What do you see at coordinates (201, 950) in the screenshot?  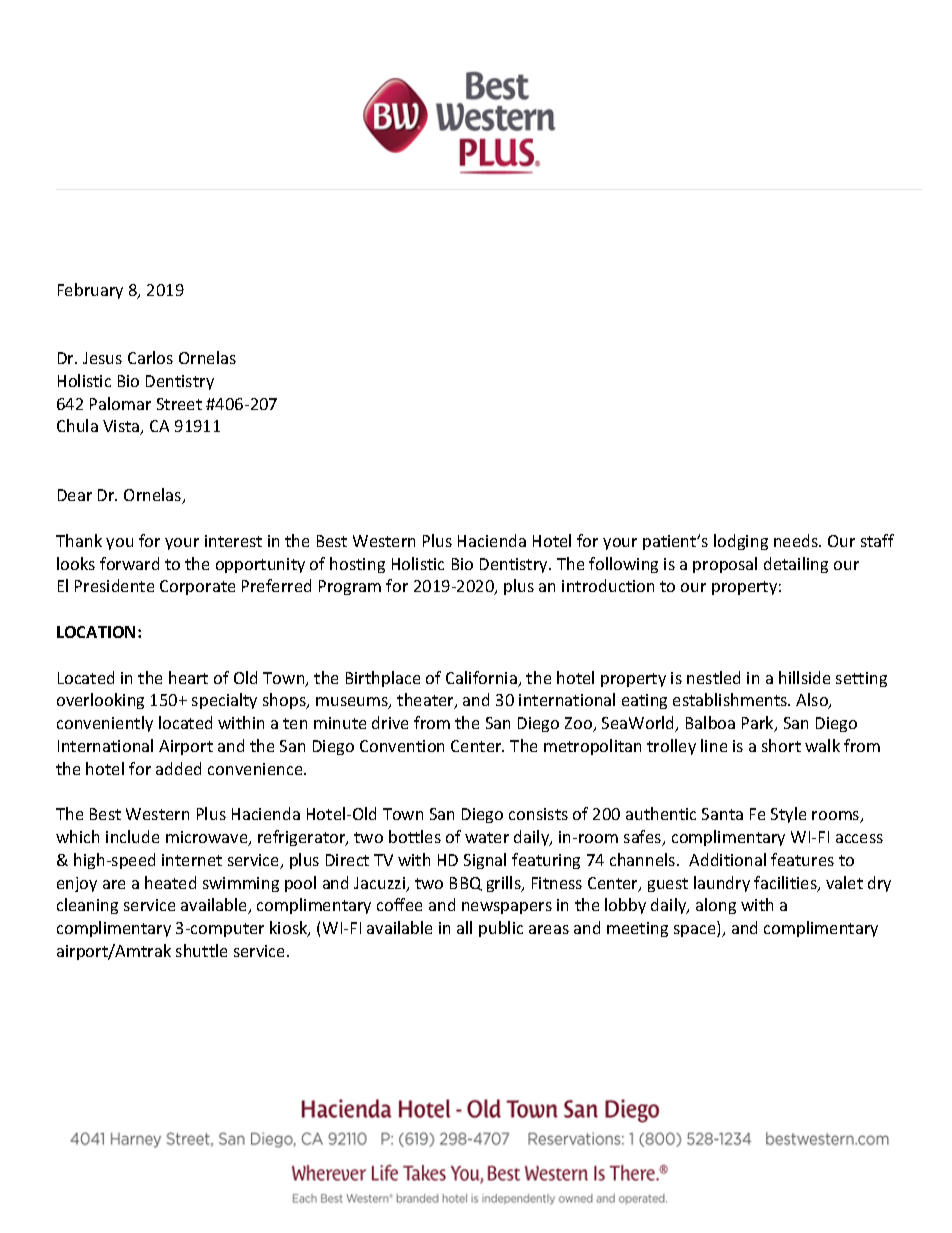 I see `shuttle` at bounding box center [201, 950].
